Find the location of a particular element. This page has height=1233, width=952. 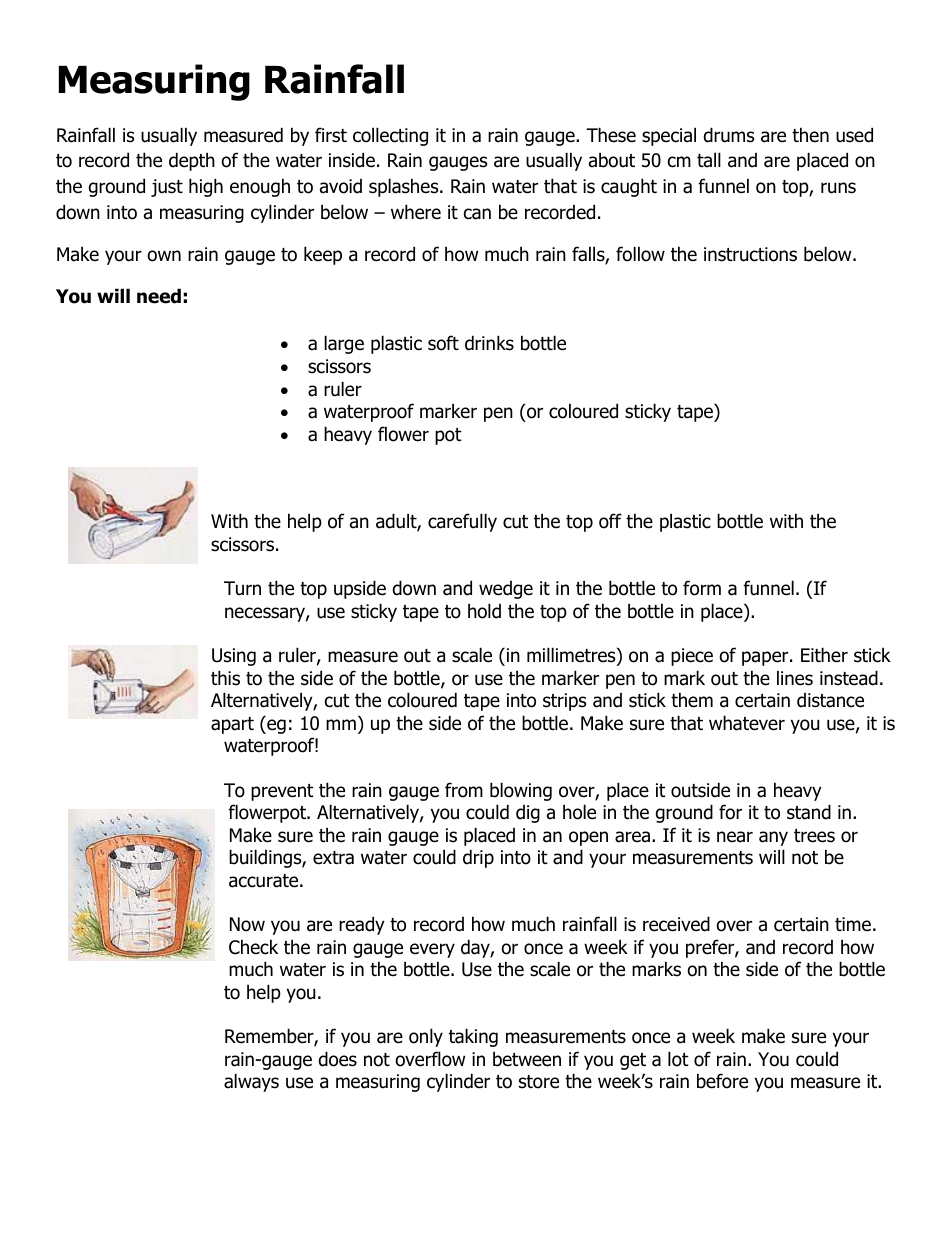

then is located at coordinates (810, 135).
